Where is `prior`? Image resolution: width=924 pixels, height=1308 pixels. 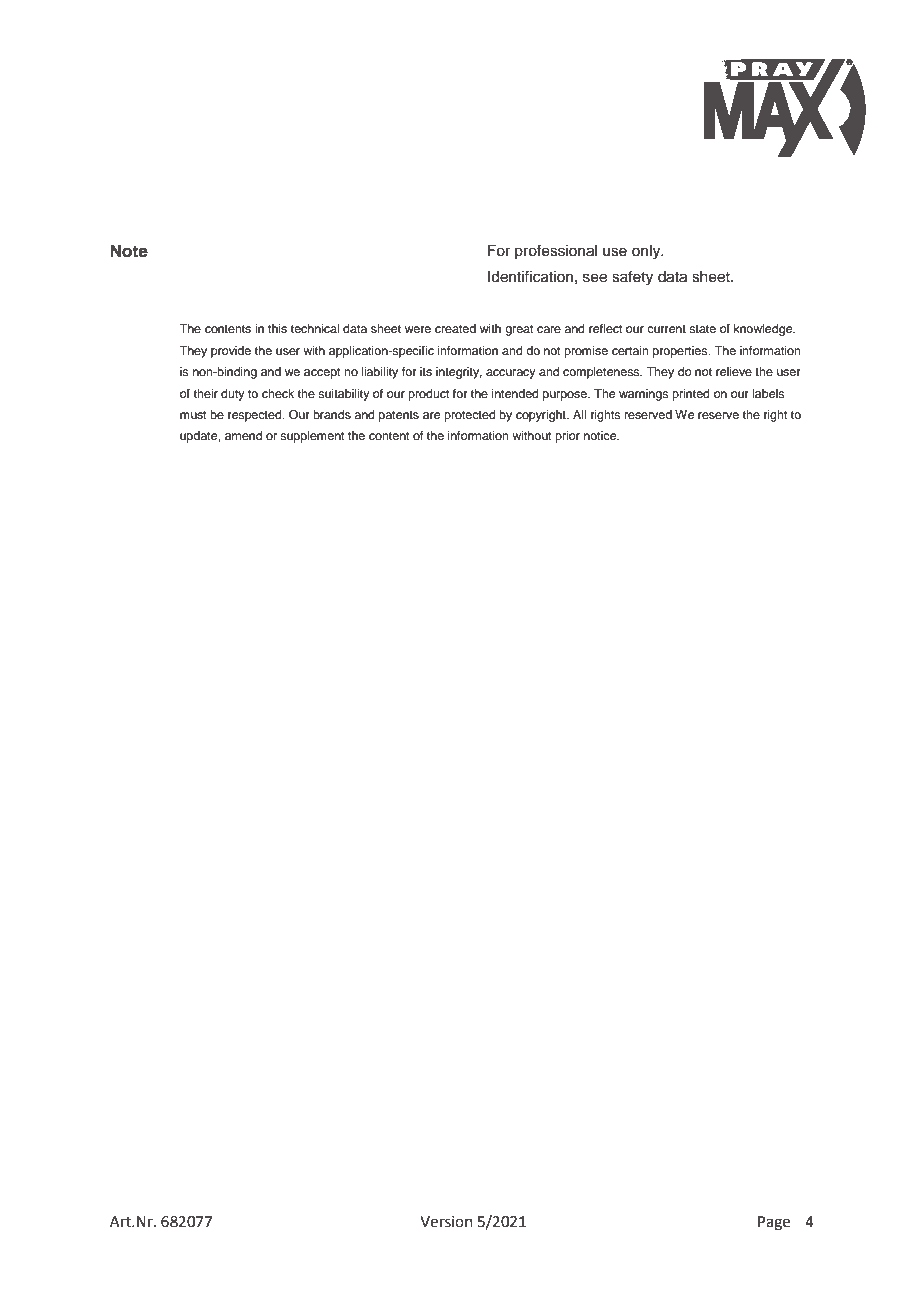 prior is located at coordinates (567, 437).
